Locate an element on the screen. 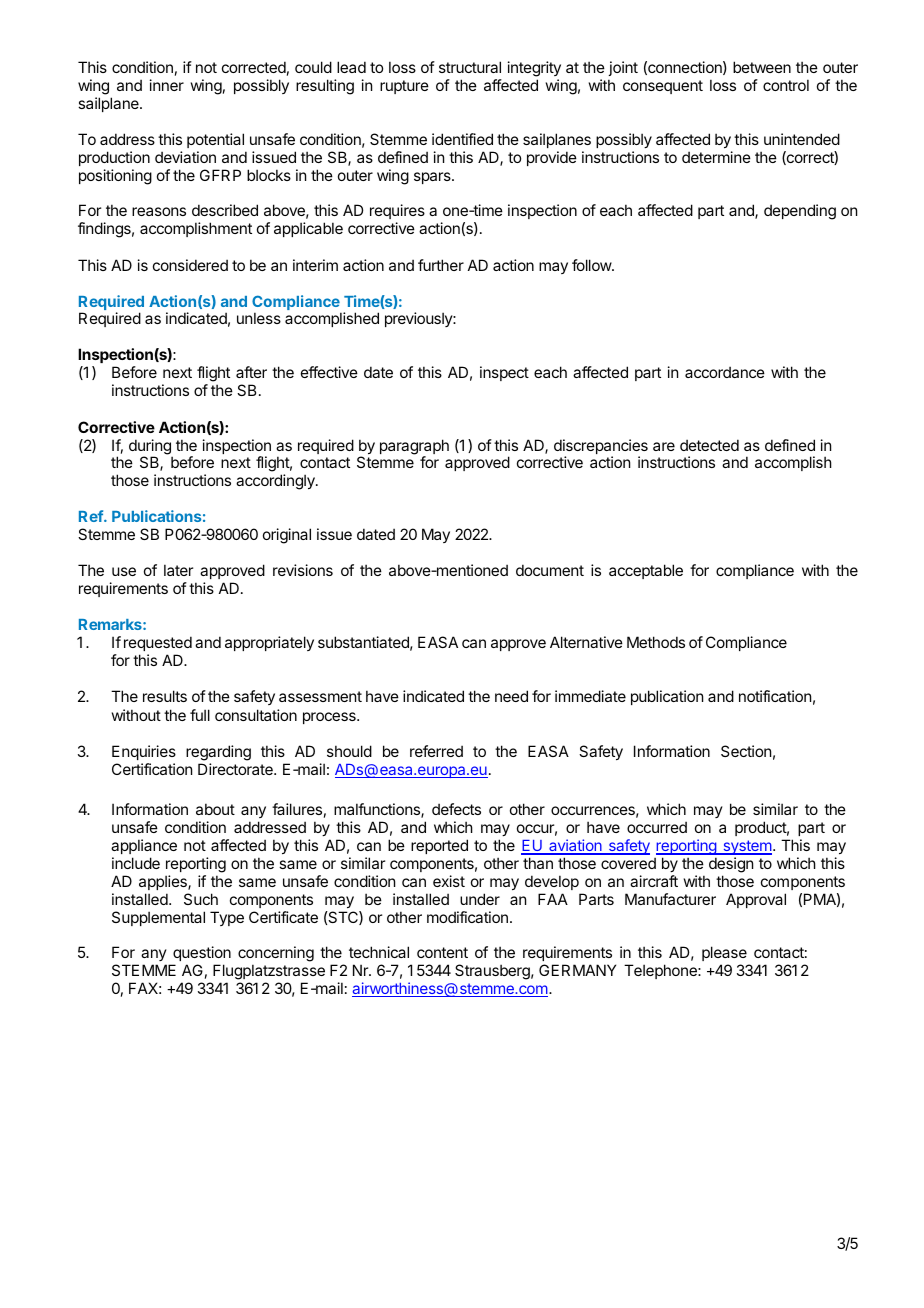 Image resolution: width=924 pixels, height=1308 pixels. paragraph is located at coordinates (414, 448).
